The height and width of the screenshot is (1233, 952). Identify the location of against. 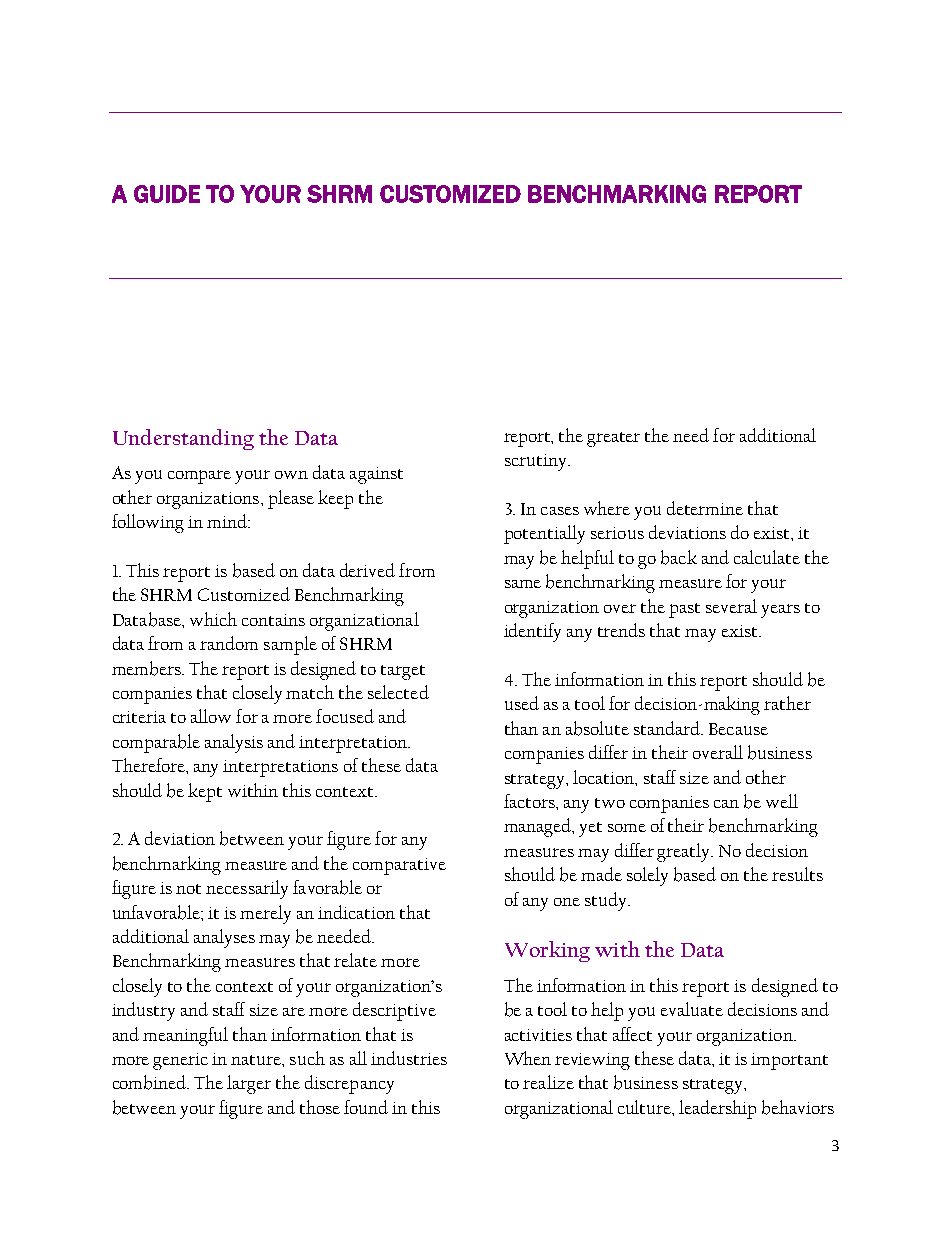
(376, 475).
